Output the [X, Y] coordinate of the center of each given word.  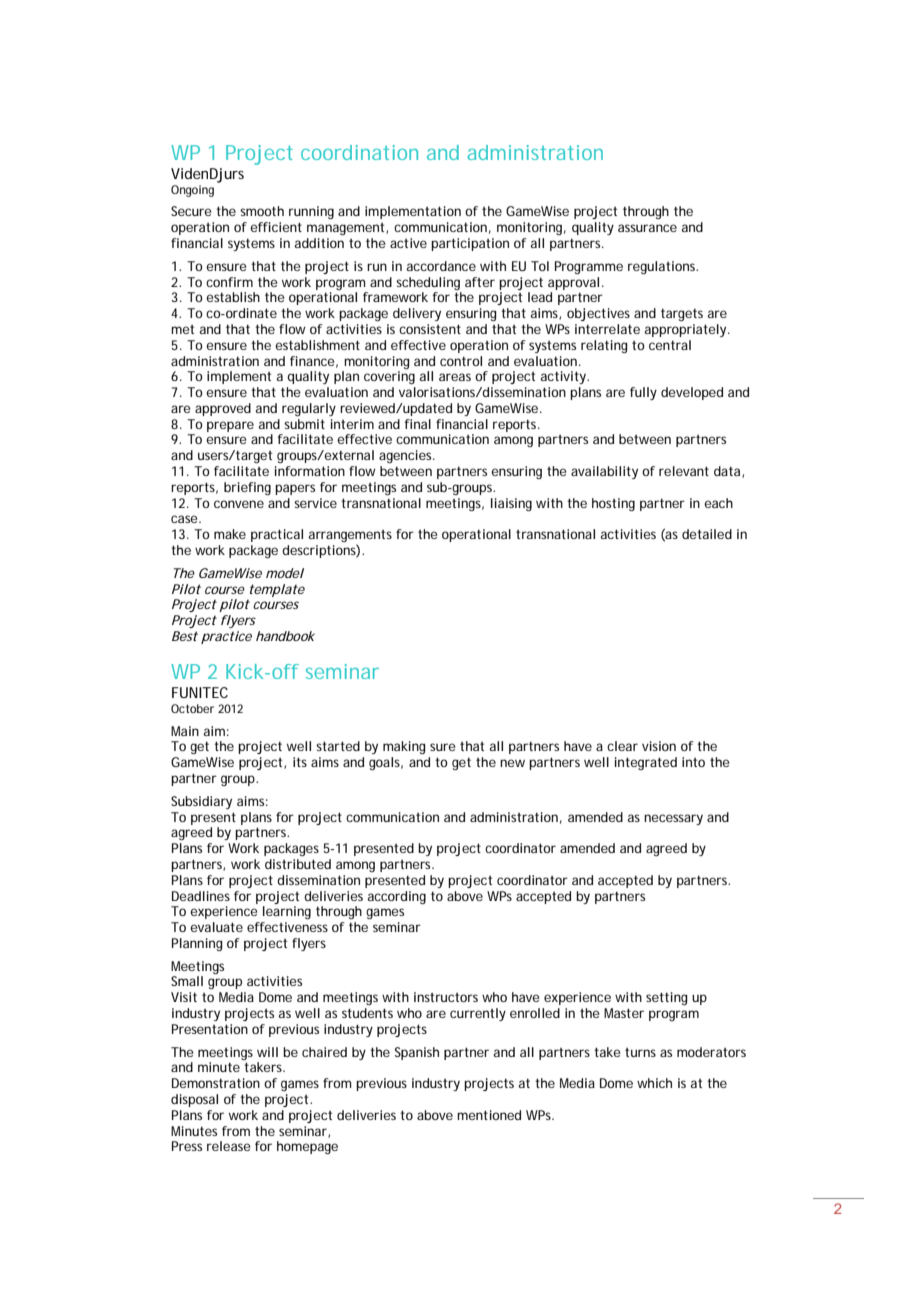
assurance [647, 228]
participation [470, 244]
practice [226, 637]
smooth [262, 211]
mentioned [489, 1115]
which [654, 1083]
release [229, 1146]
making [404, 747]
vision [659, 746]
